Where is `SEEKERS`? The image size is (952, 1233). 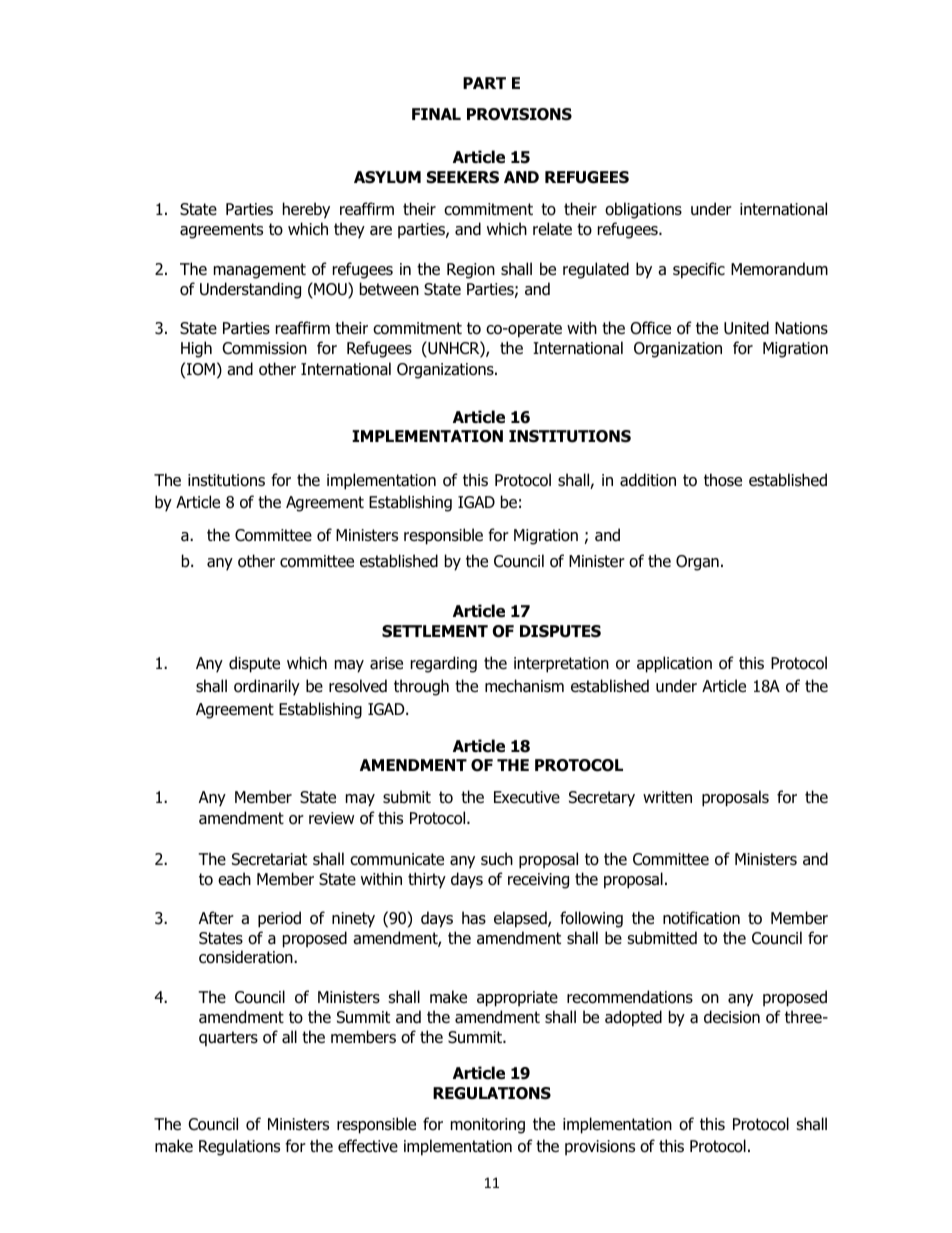 SEEKERS is located at coordinates (463, 177).
